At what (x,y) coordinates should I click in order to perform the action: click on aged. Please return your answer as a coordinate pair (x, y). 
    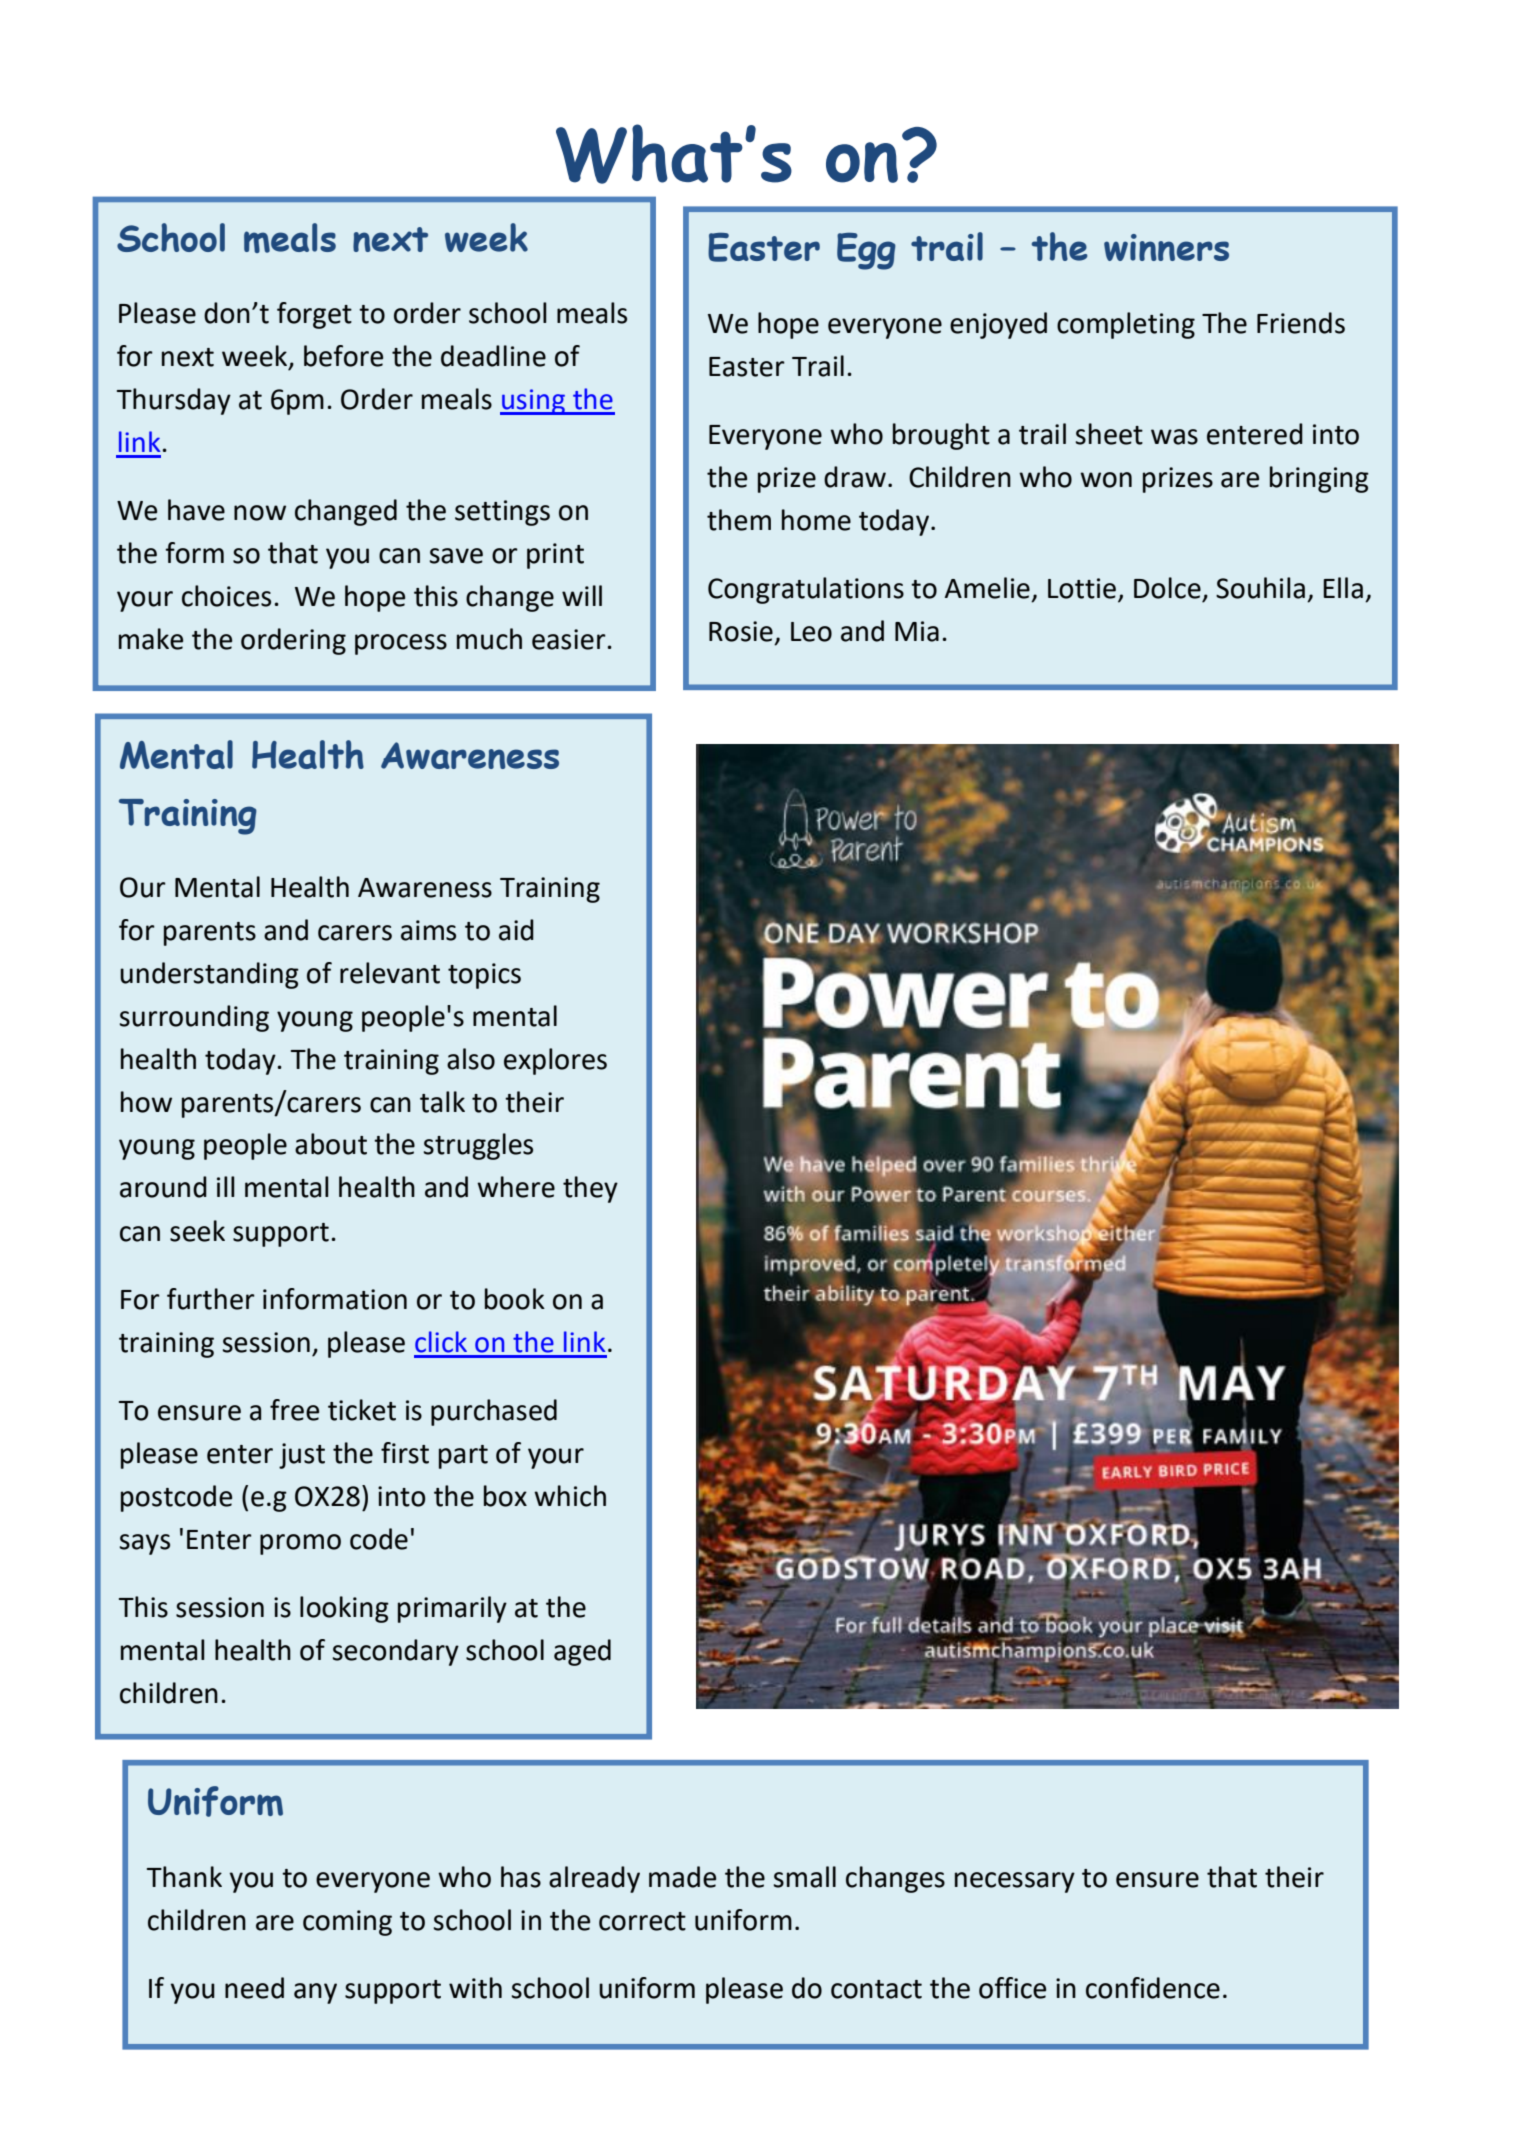
    Looking at the image, I should click on (582, 1652).
